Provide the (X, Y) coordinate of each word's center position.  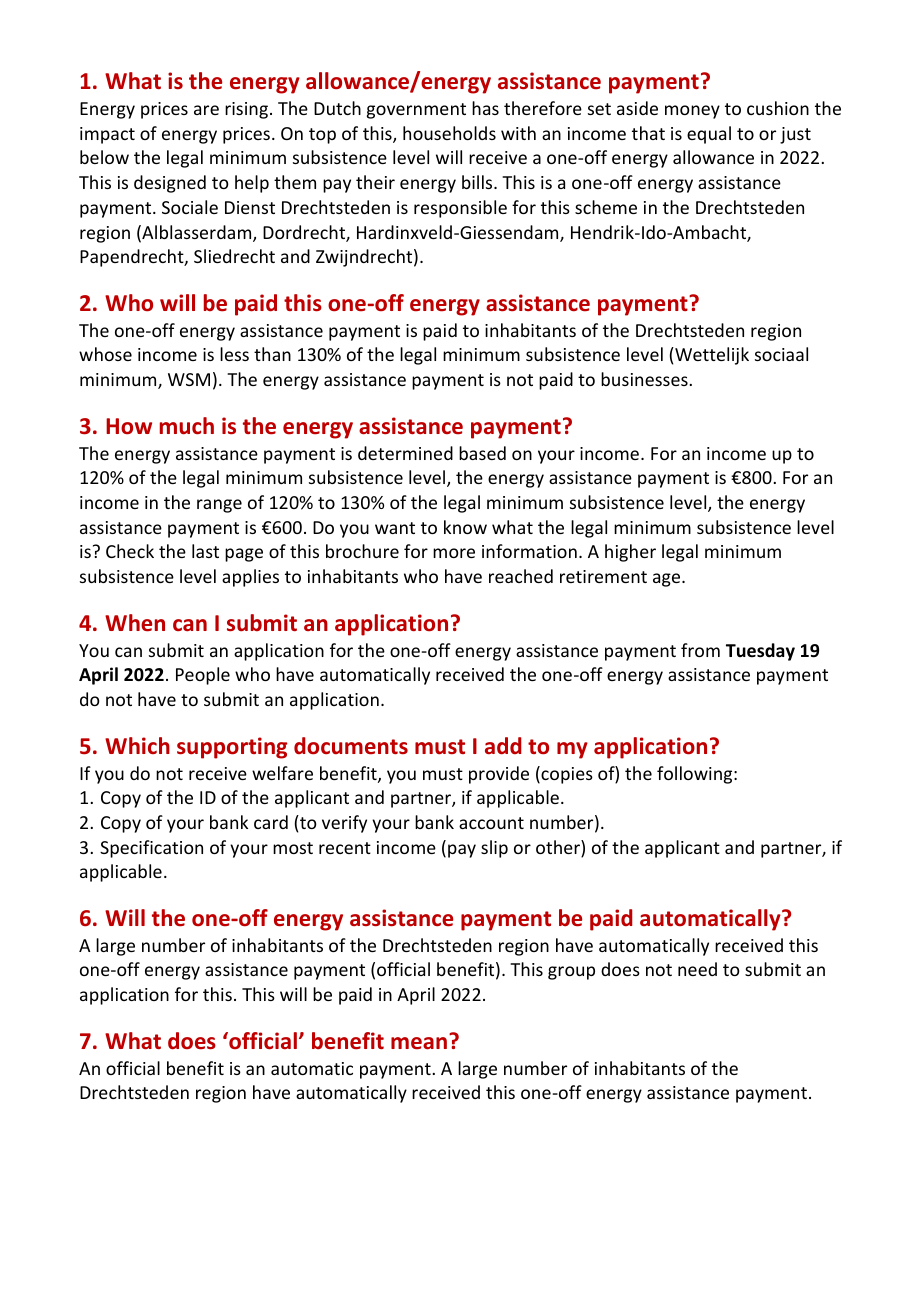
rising (246, 110)
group (571, 973)
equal (709, 135)
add (503, 745)
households (449, 133)
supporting (232, 748)
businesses (644, 379)
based (482, 453)
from (700, 650)
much (187, 426)
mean (419, 1043)
